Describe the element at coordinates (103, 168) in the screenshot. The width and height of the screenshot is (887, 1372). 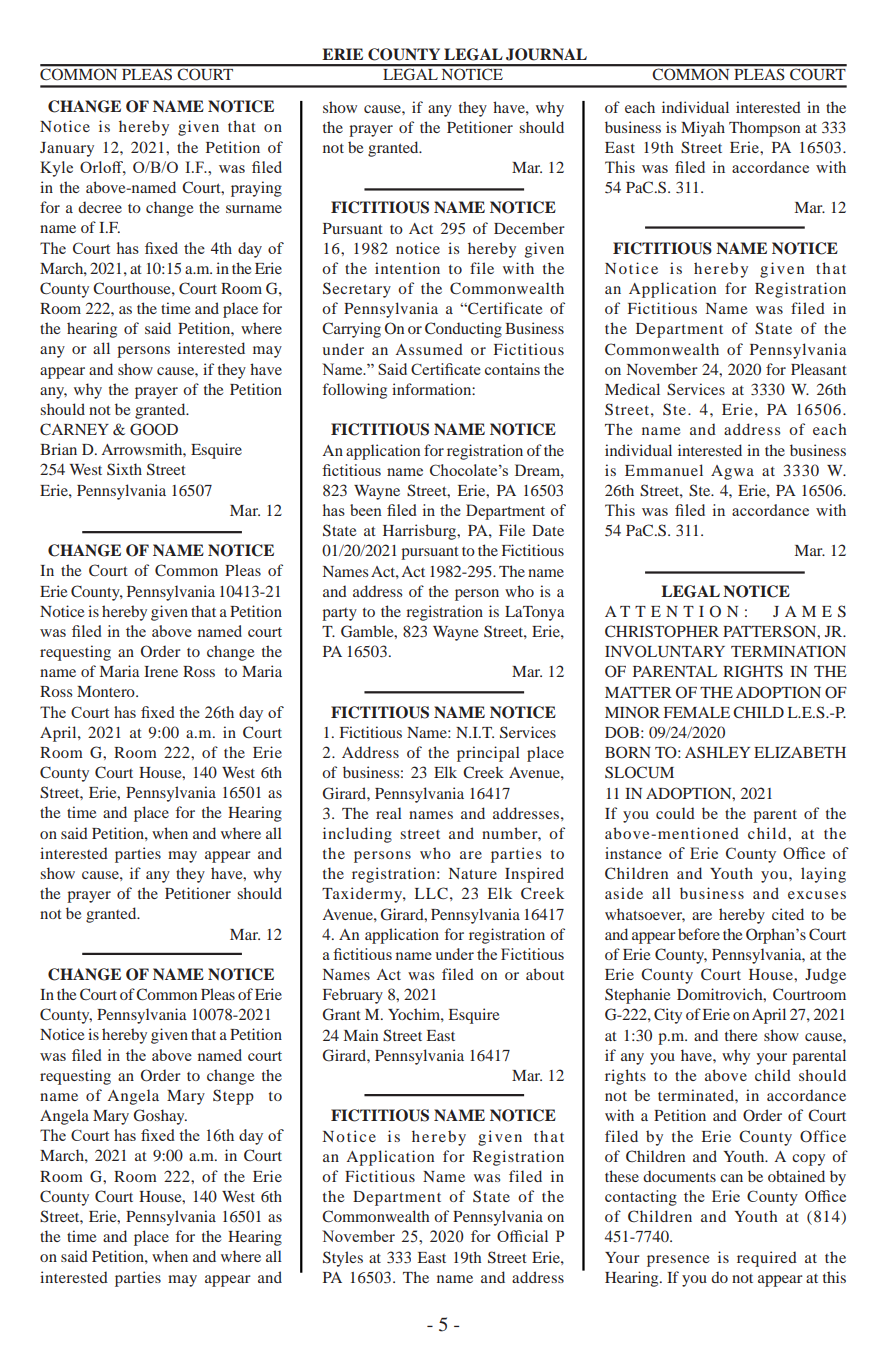
I see `Orloff` at that location.
